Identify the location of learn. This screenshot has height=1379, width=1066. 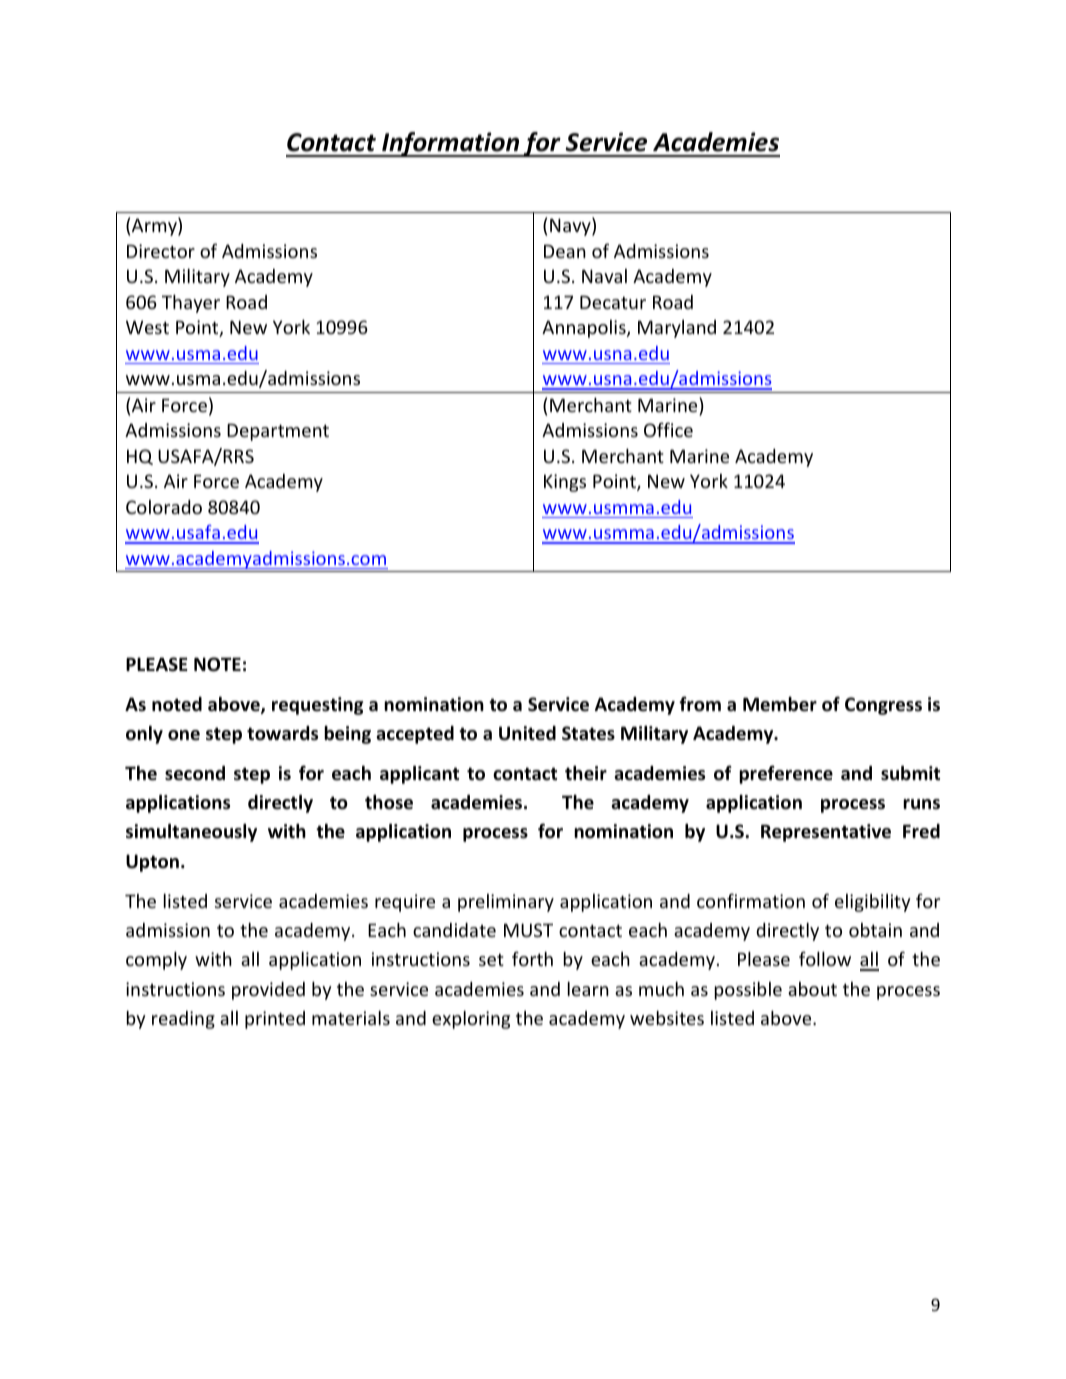
(588, 989).
